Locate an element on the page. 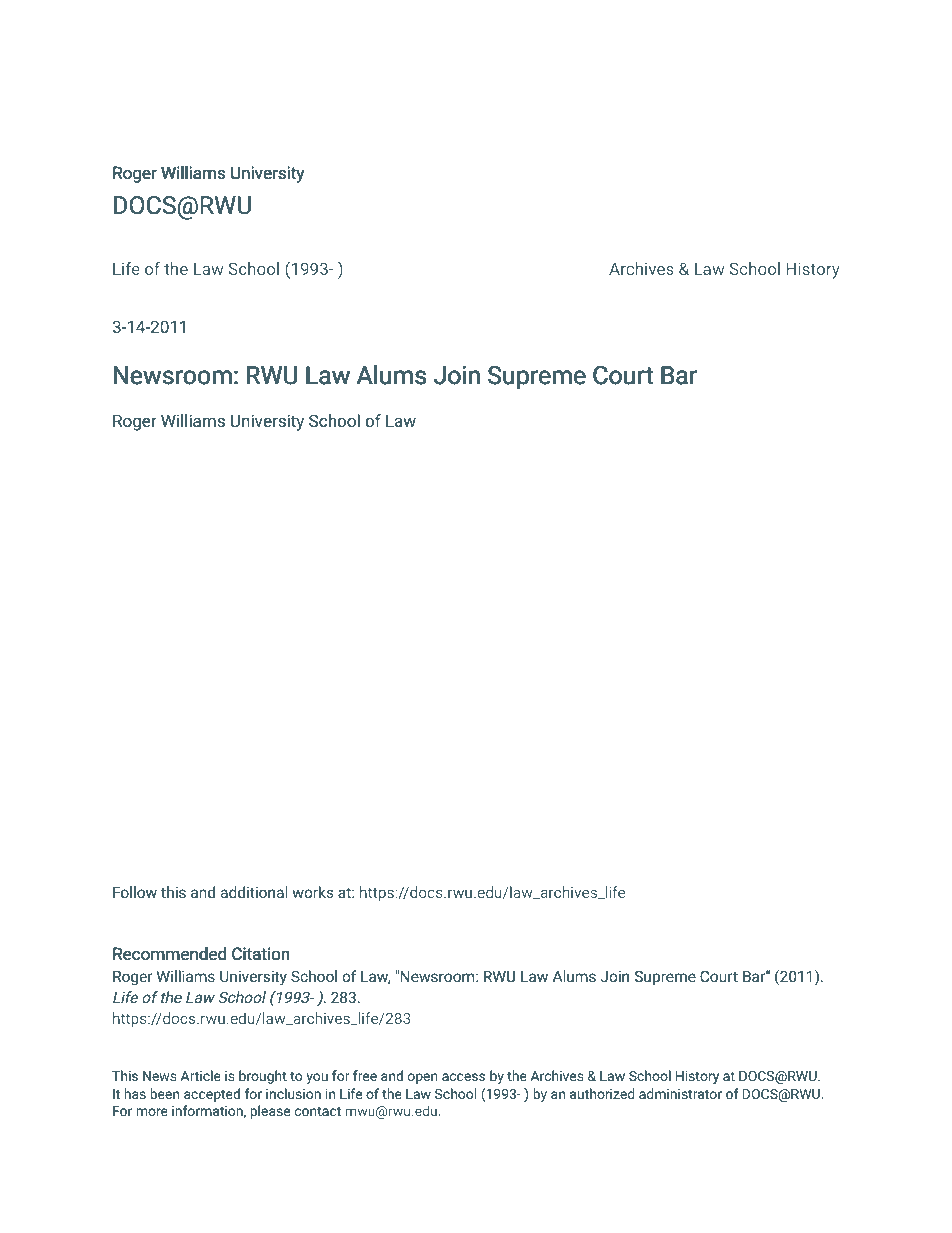  additional is located at coordinates (254, 892).
